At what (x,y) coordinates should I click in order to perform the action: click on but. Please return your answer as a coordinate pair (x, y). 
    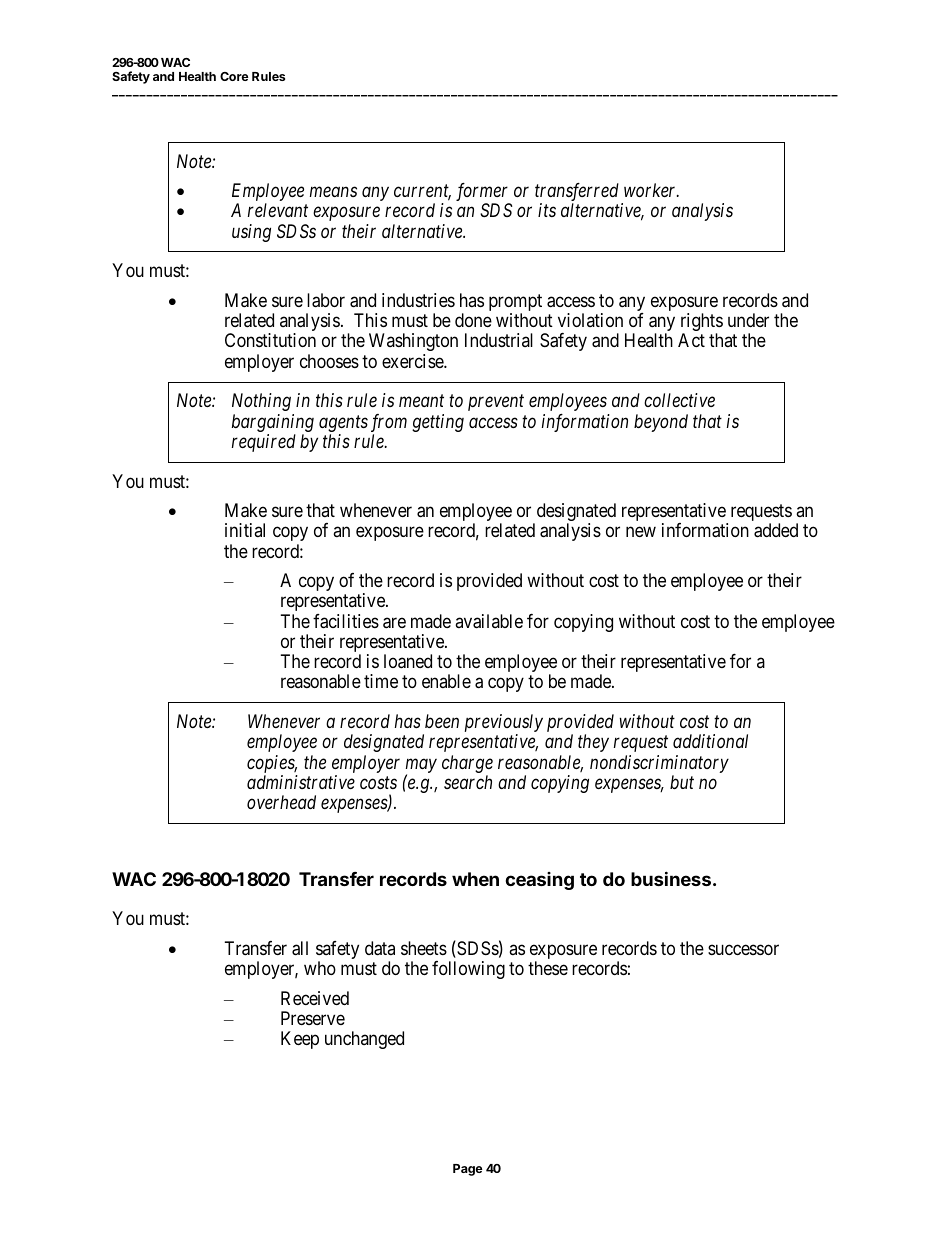
    Looking at the image, I should click on (682, 782).
